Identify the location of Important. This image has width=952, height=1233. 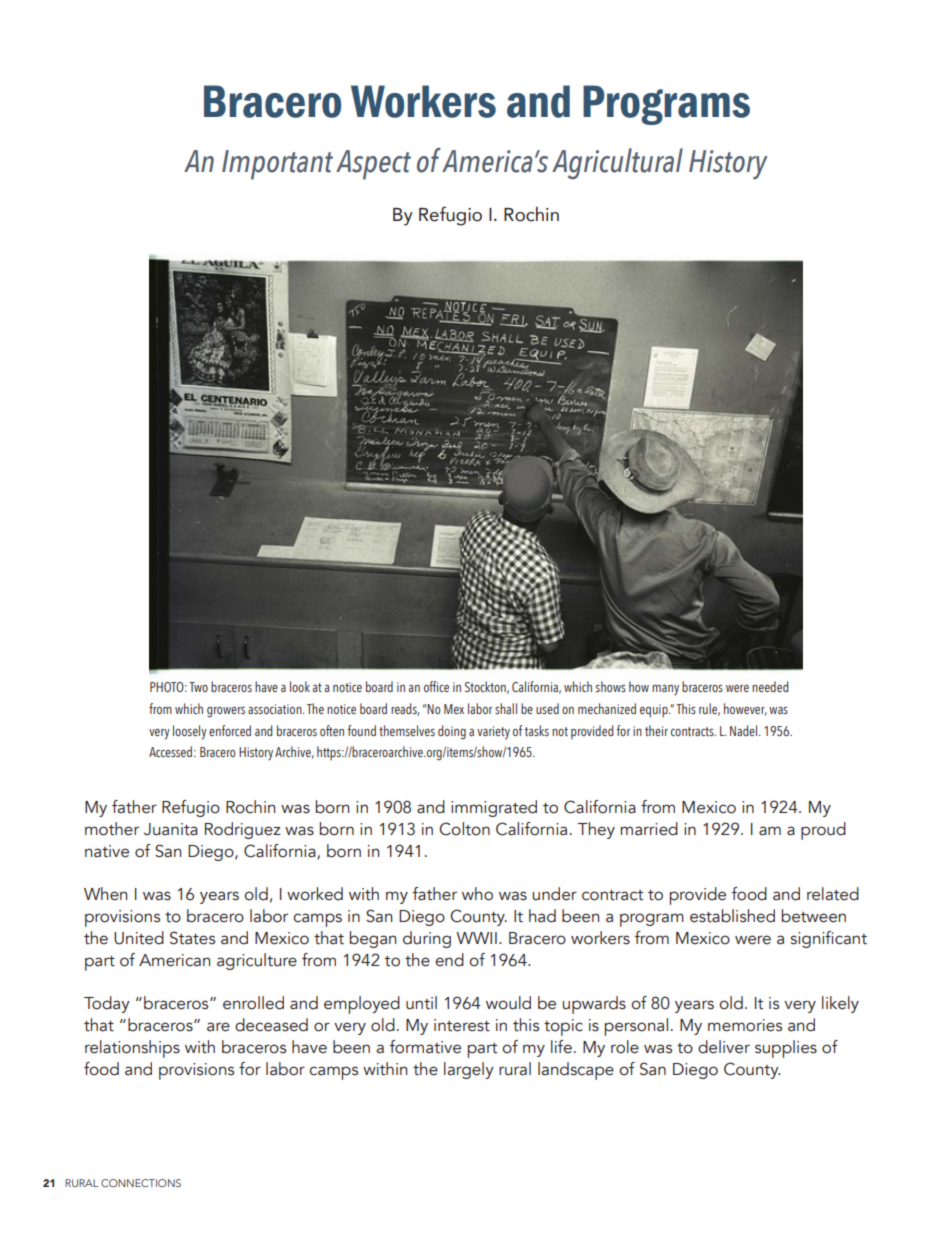
(277, 165).
